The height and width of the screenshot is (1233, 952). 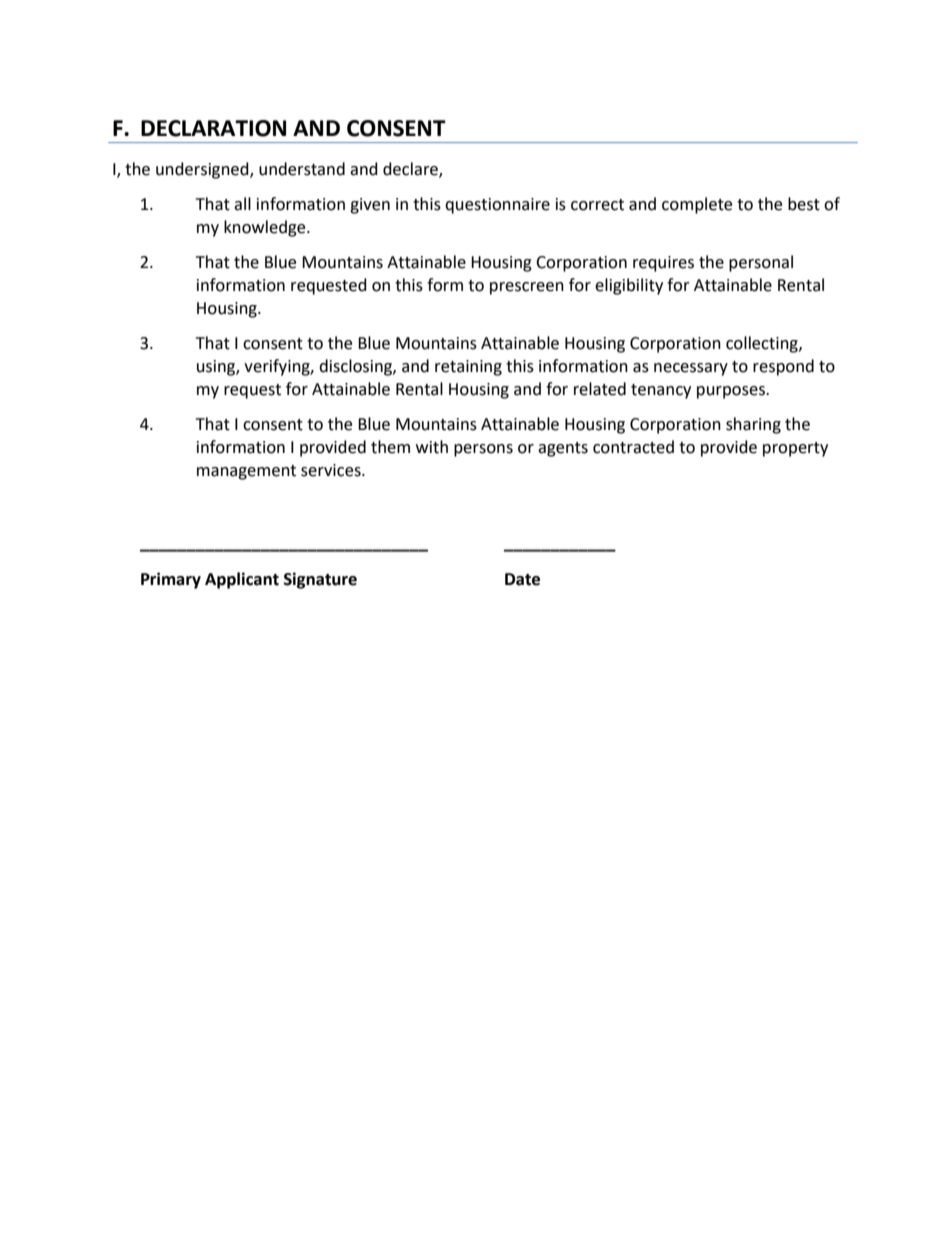 I want to click on related, so click(x=600, y=389).
